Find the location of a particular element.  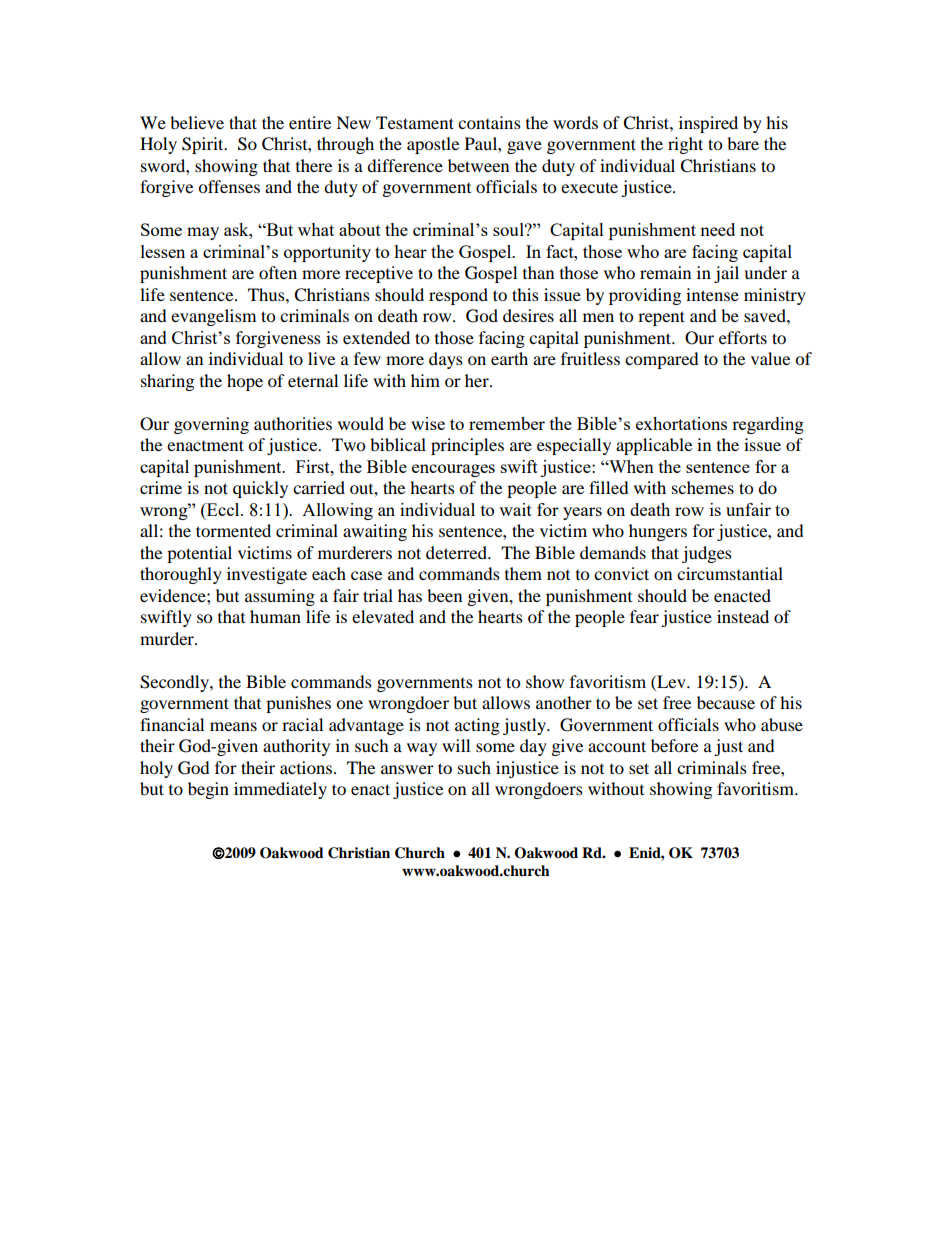

apostle is located at coordinates (433, 145).
